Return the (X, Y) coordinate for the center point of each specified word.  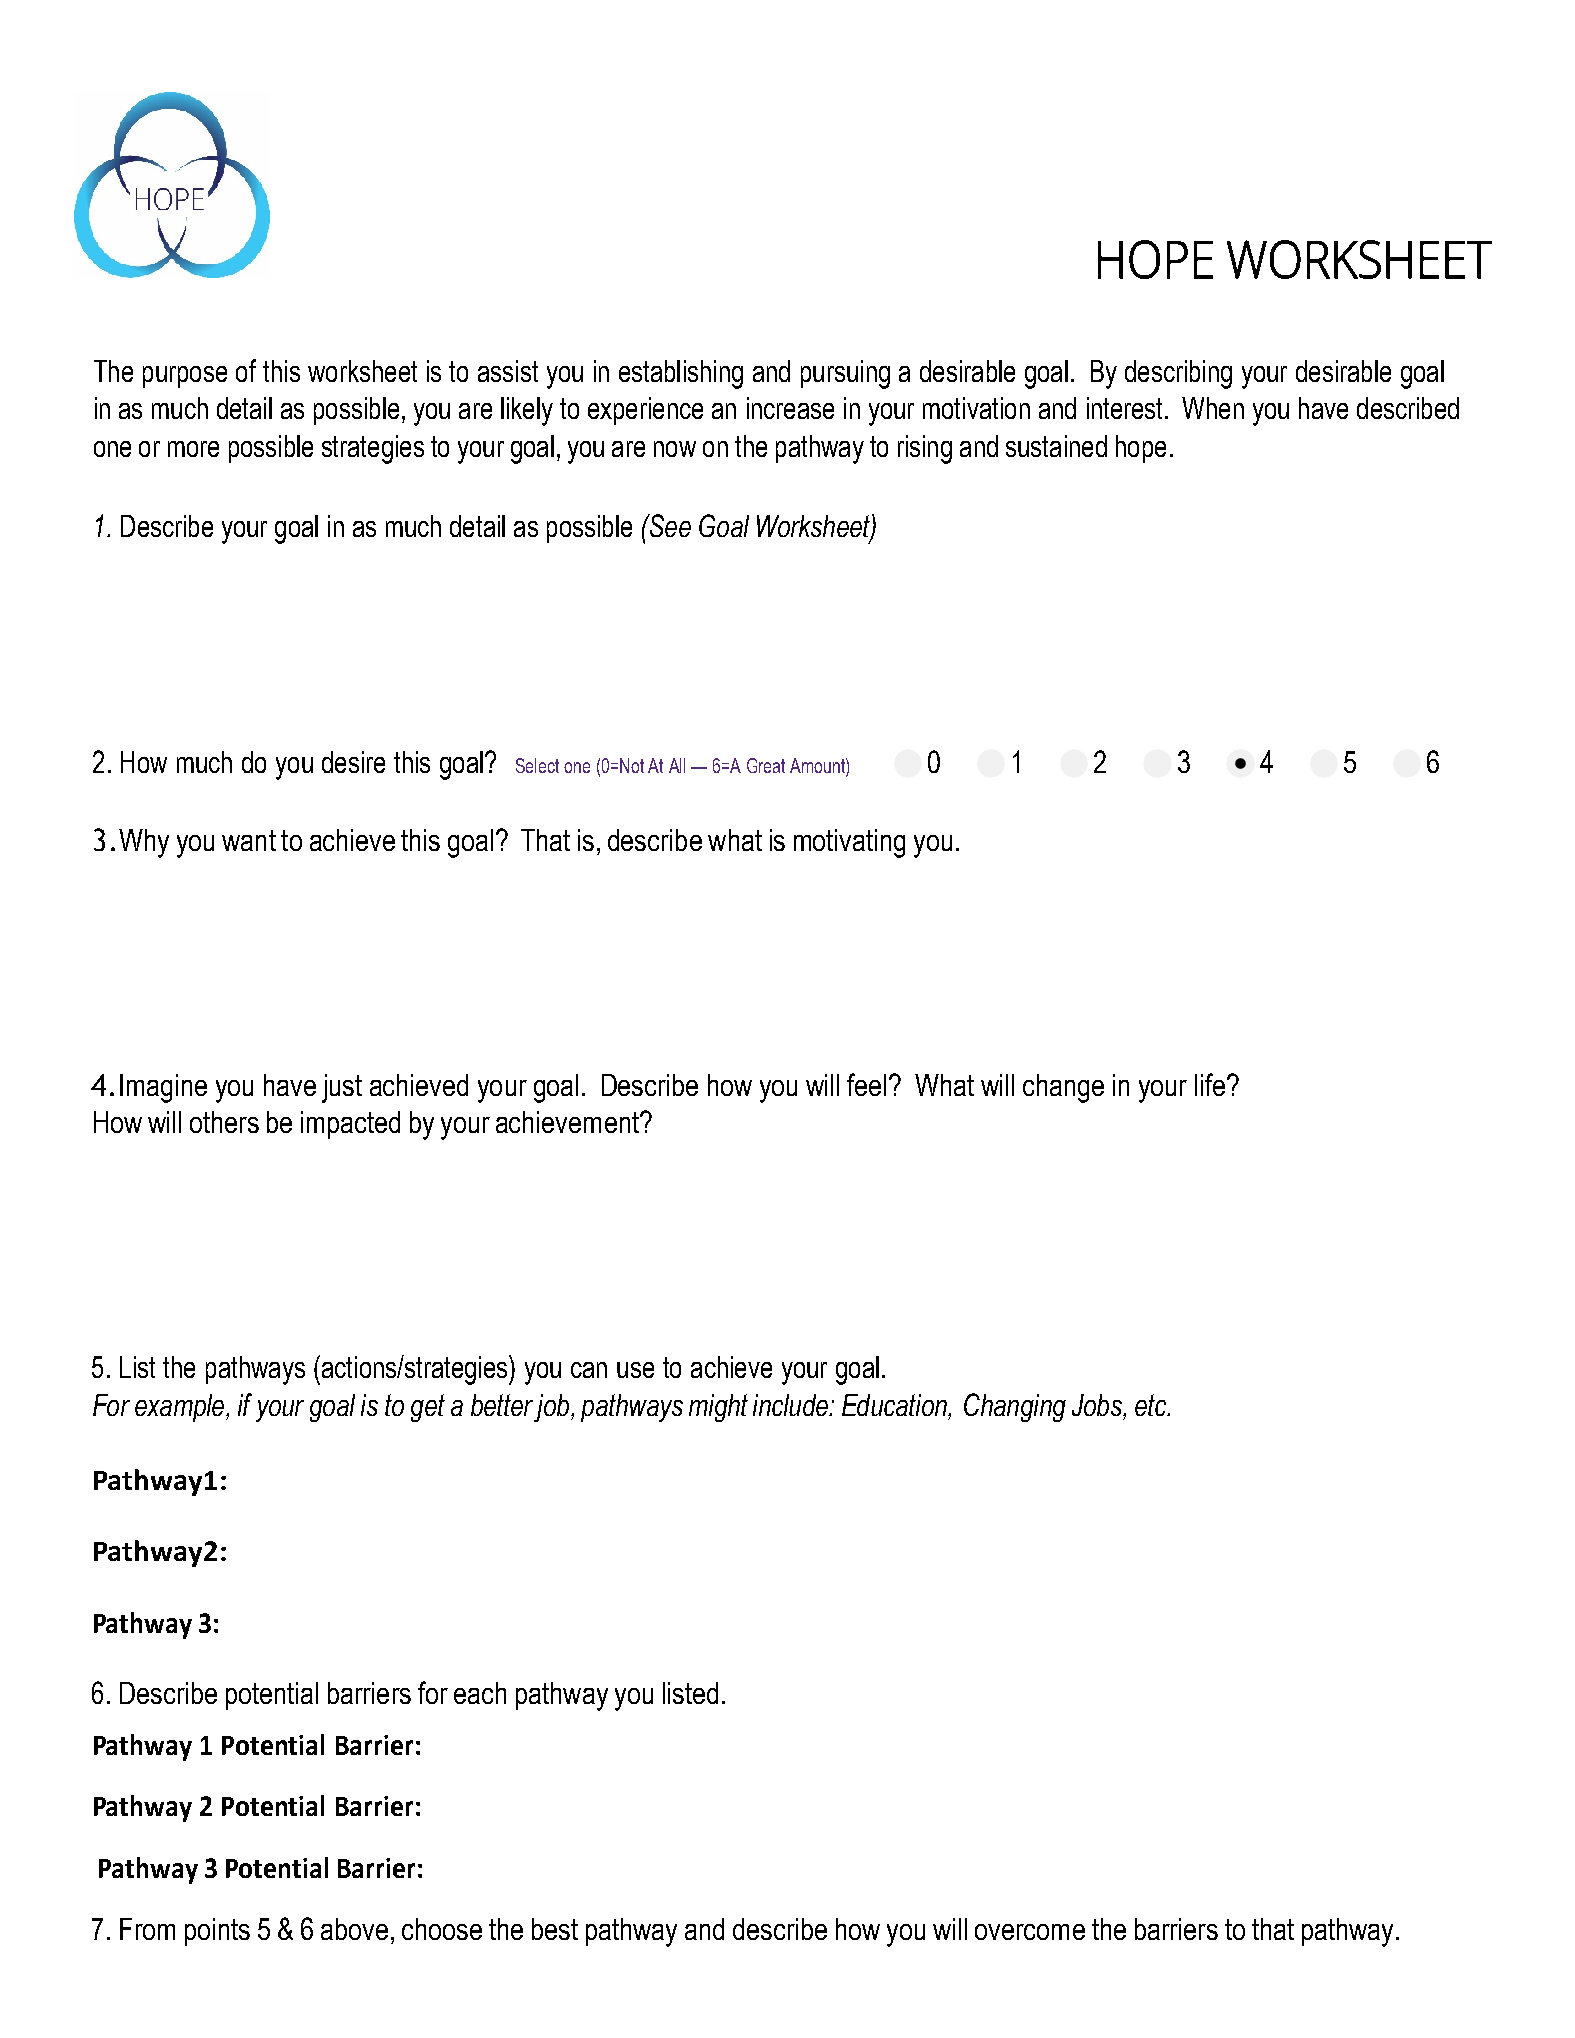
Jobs (1098, 1405)
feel (866, 1084)
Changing (1015, 1407)
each (480, 1693)
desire (353, 762)
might (718, 1408)
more (193, 449)
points (217, 1932)
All (677, 765)
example (181, 1408)
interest (1126, 408)
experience (645, 411)
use (635, 1370)
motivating (849, 843)
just (342, 1088)
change (1063, 1088)
